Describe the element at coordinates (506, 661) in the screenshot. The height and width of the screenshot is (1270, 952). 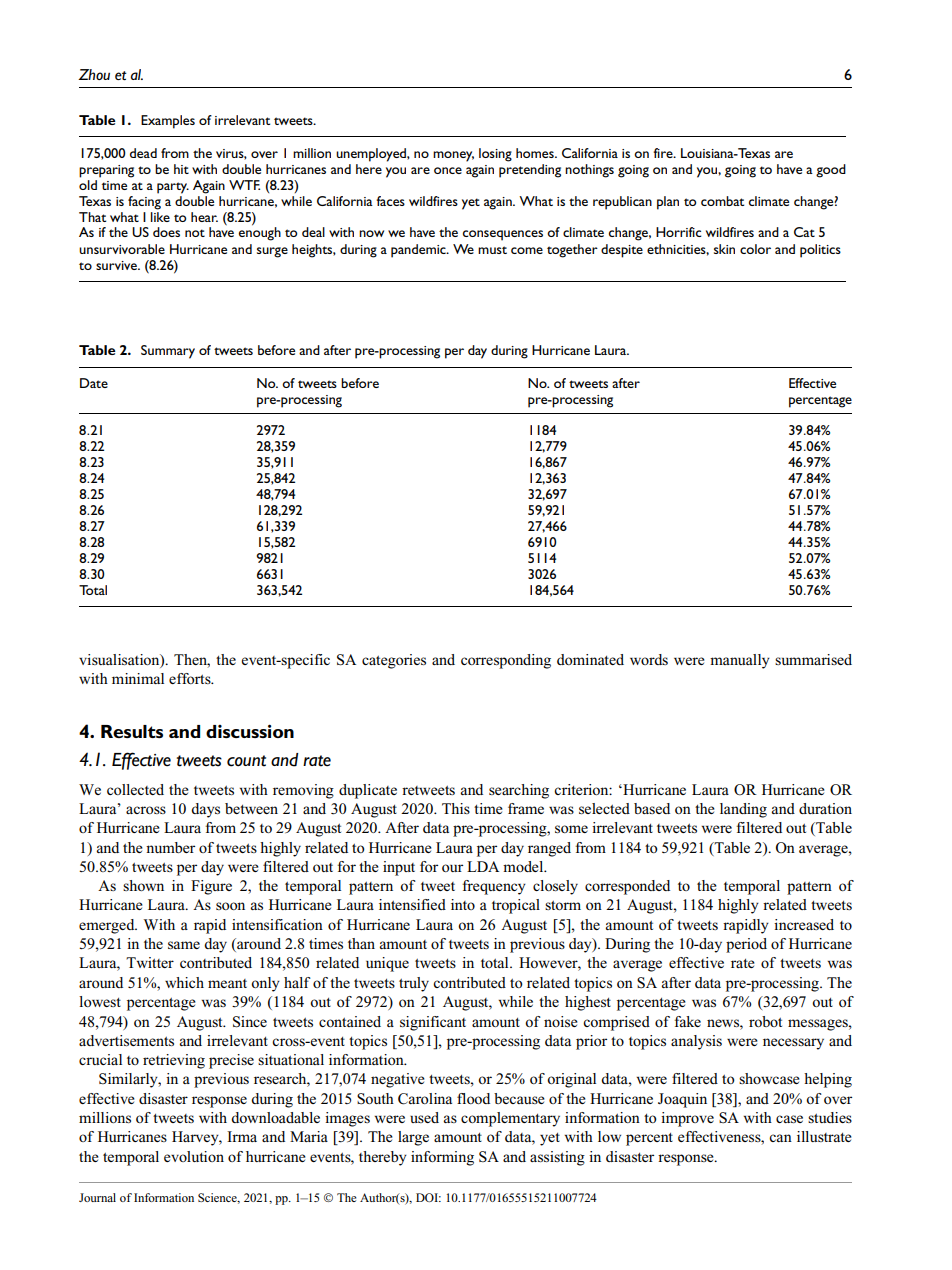
I see `corresponding` at that location.
